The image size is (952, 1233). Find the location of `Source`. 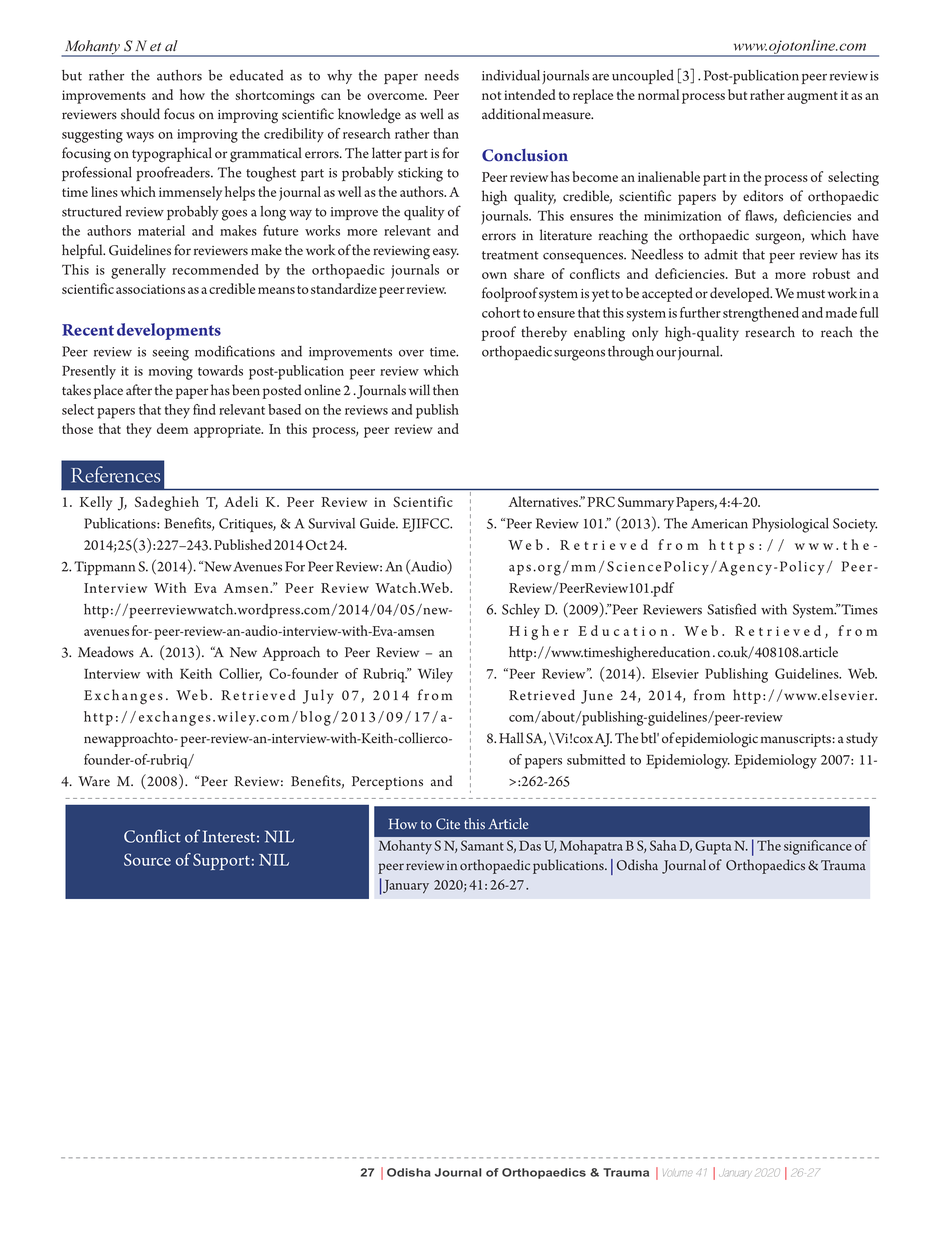

Source is located at coordinates (147, 859).
